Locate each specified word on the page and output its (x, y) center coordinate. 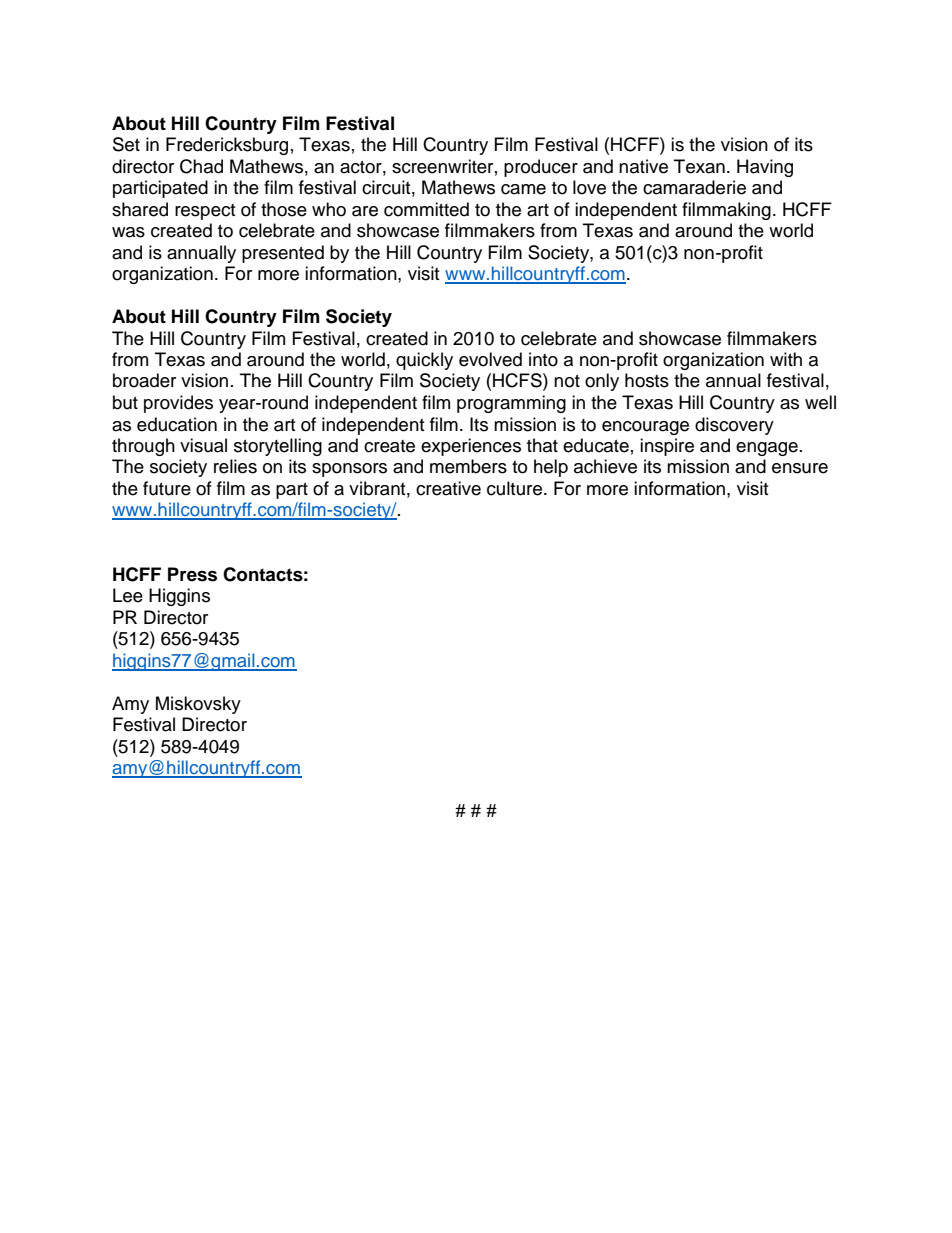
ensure (800, 468)
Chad (201, 166)
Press (192, 574)
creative (448, 488)
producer (541, 168)
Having (765, 168)
